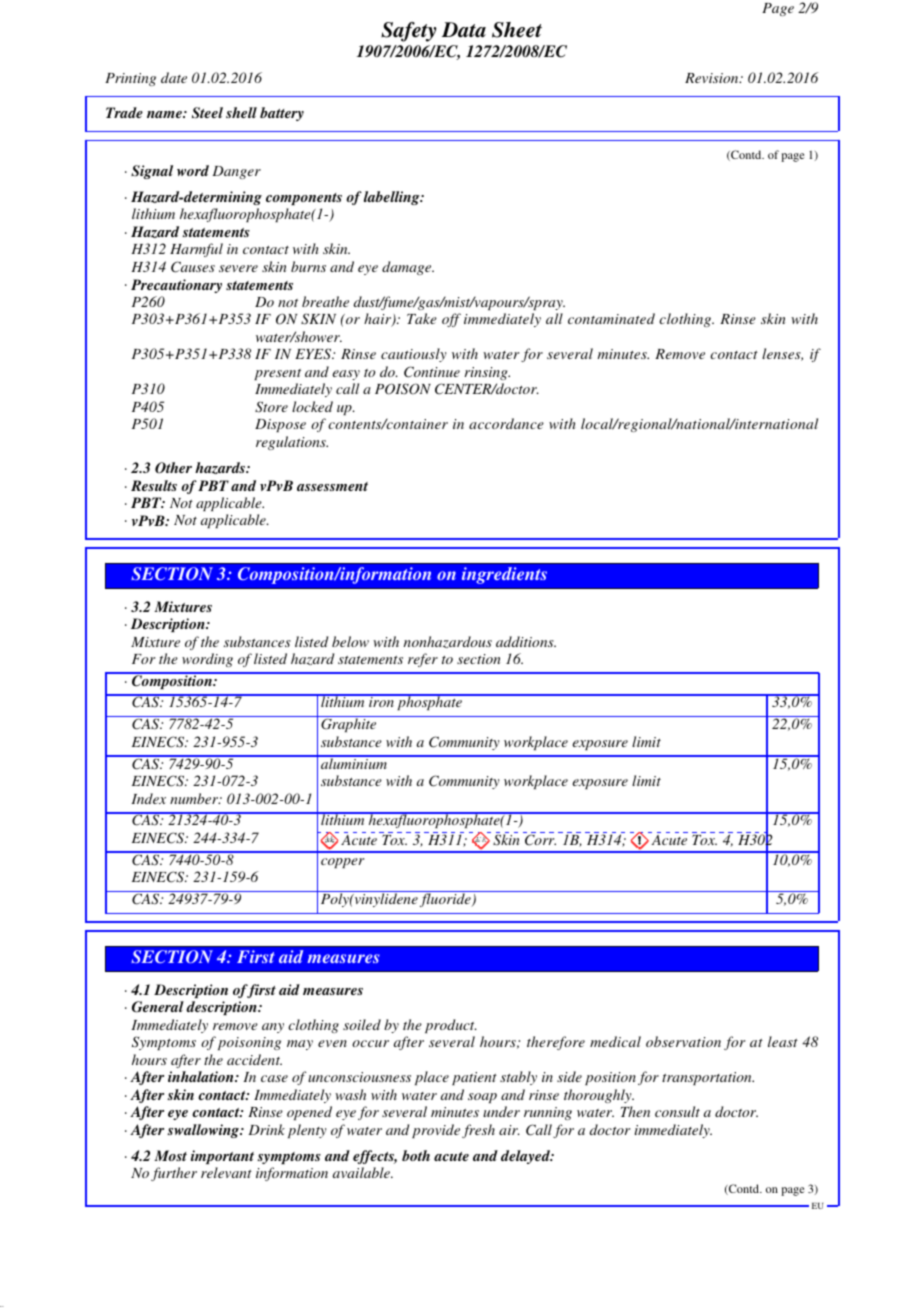 This screenshot has width=924, height=1308. Describe the element at coordinates (464, 30) in the screenshot. I see `Data` at that location.
